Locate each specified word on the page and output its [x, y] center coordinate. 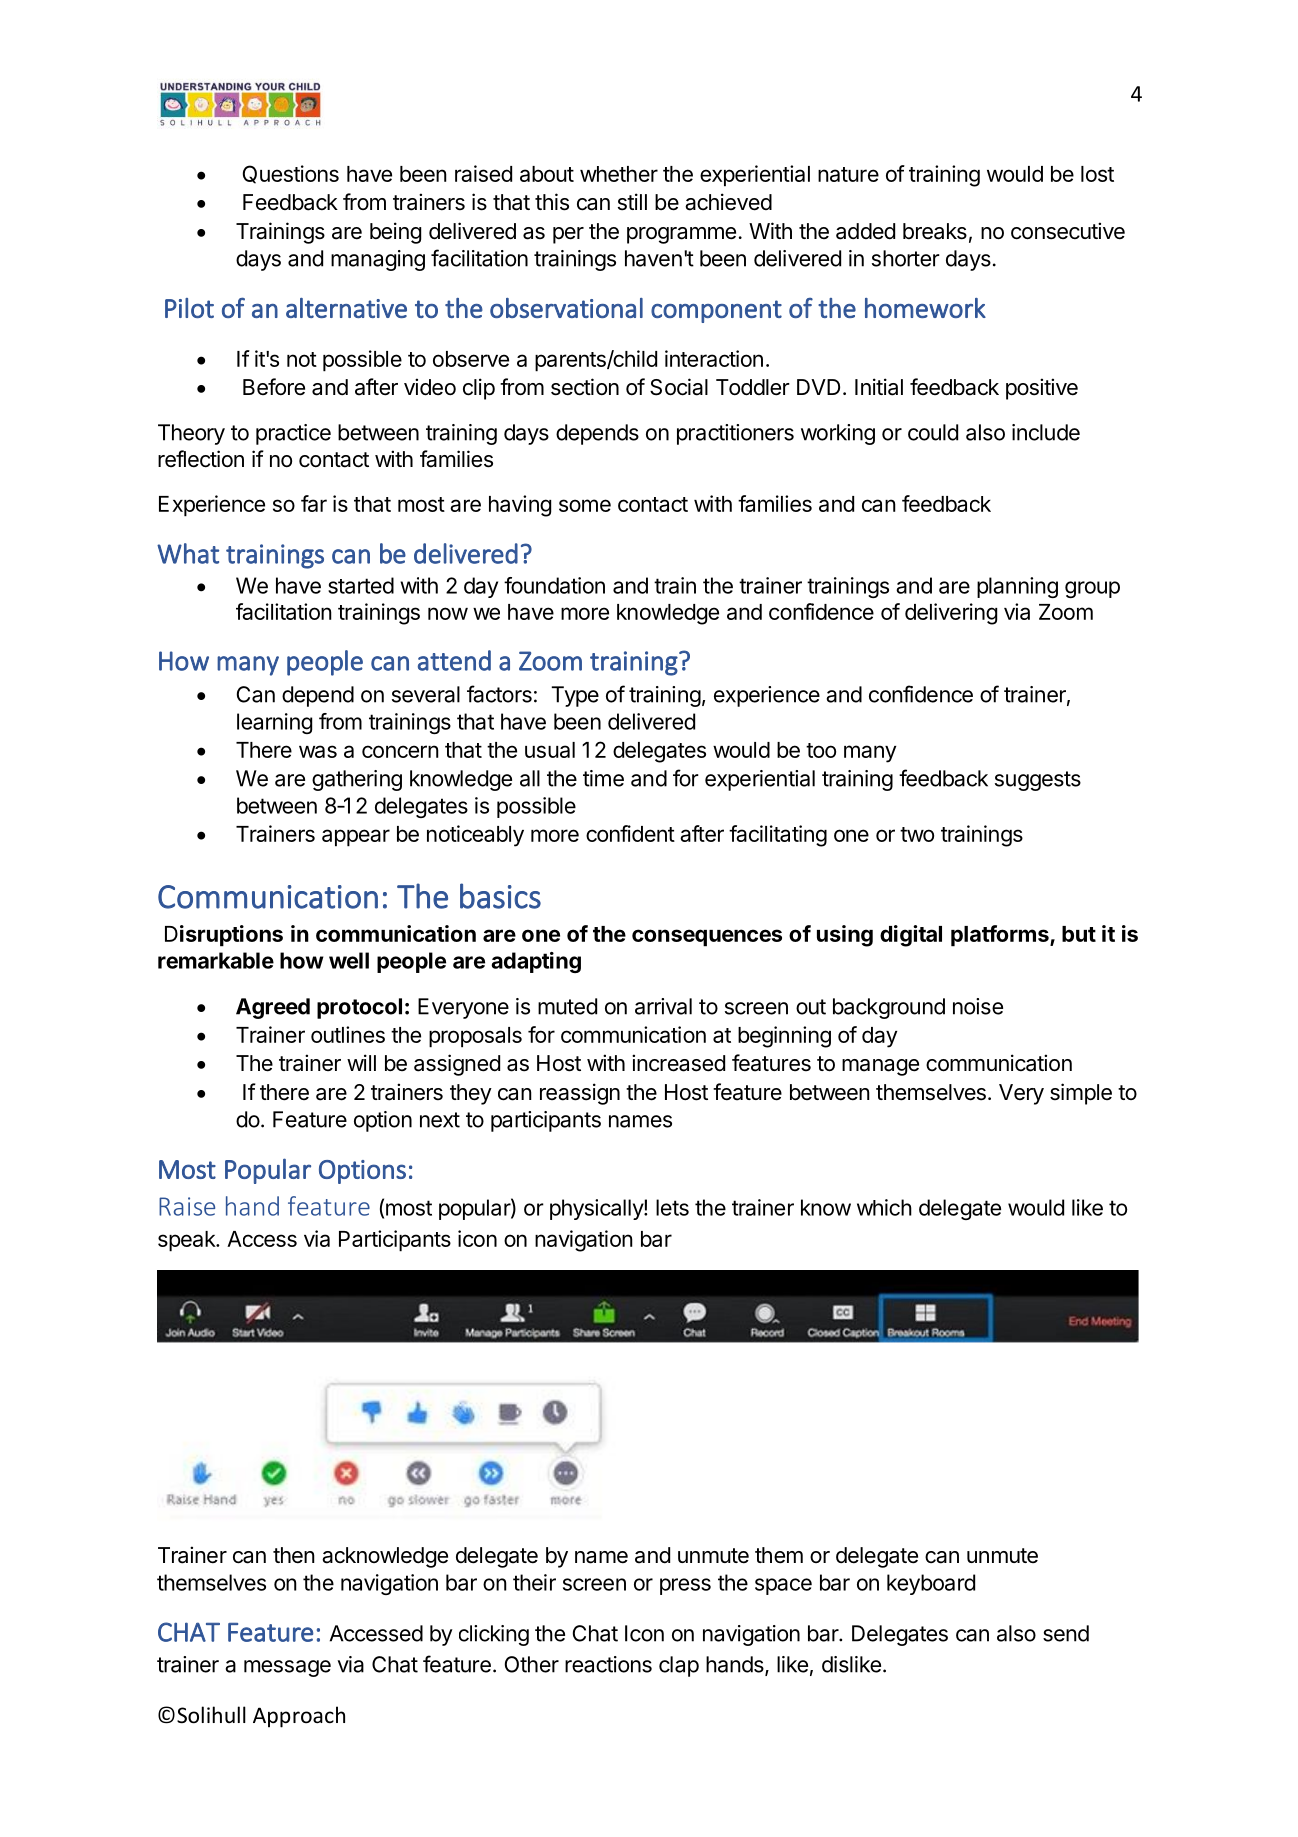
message [287, 1668]
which [884, 1207]
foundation [554, 585]
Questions [291, 174]
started [361, 585]
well [349, 960]
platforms [1001, 936]
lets [672, 1207]
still [632, 202]
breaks [935, 231]
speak [187, 1241]
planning [1017, 587]
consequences [707, 938]
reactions [608, 1664]
